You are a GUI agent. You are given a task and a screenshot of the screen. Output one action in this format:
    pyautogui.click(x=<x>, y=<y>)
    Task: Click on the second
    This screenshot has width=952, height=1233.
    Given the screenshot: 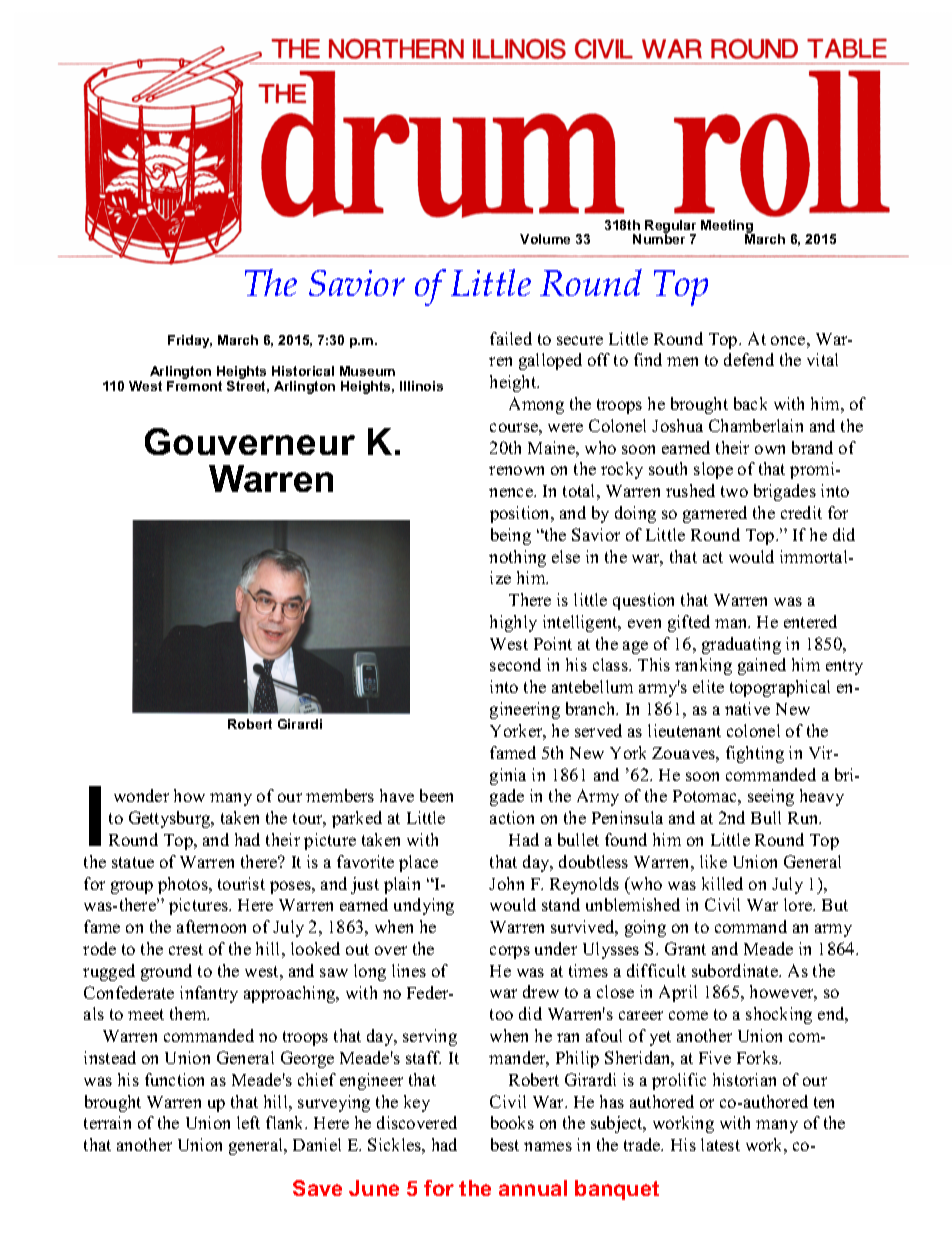 What is the action you would take?
    pyautogui.click(x=515, y=664)
